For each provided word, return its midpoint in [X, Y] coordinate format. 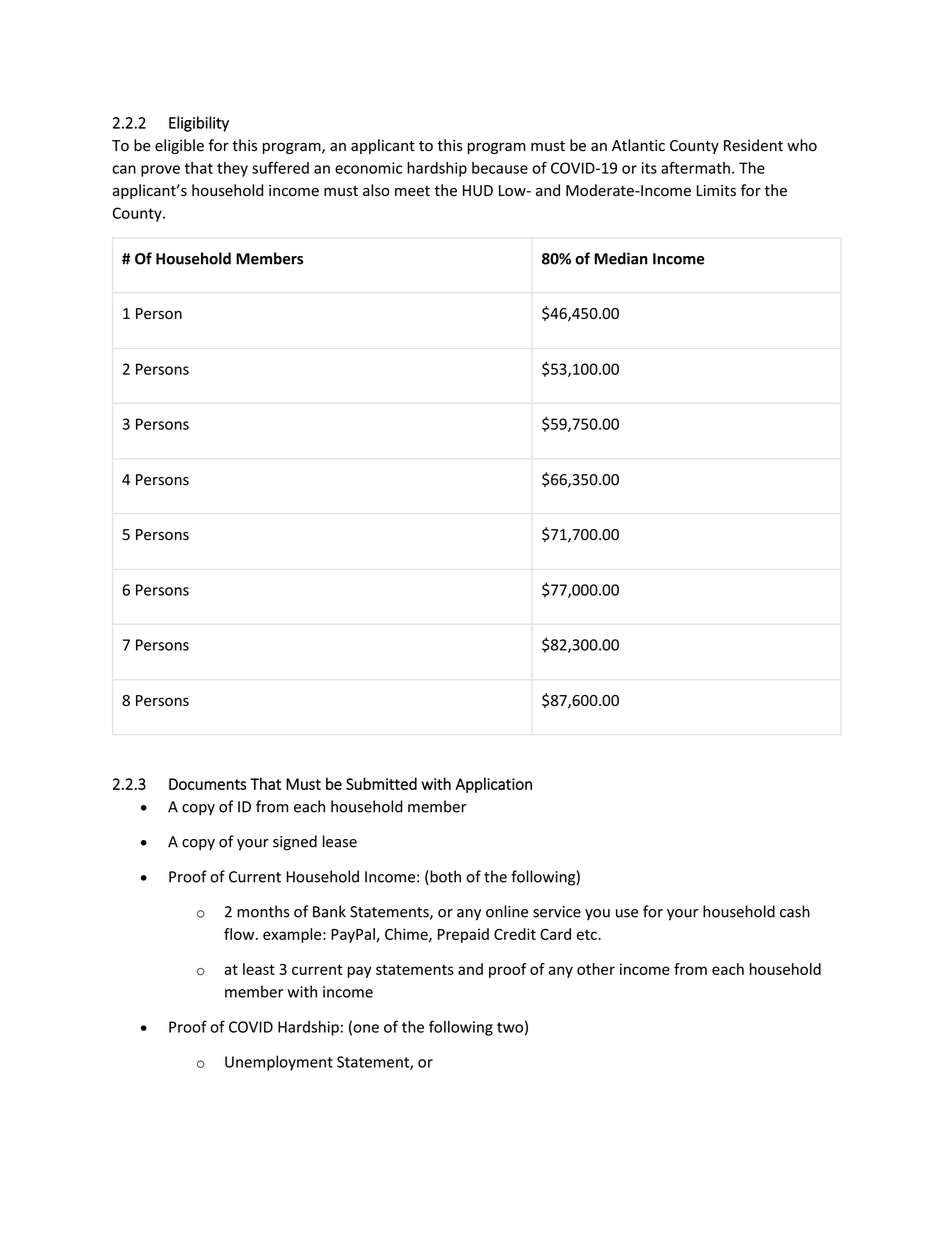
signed [295, 843]
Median [621, 258]
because [500, 168]
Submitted [381, 783]
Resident [753, 145]
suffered [280, 167]
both [444, 877]
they [232, 169]
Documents [207, 784]
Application [493, 785]
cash [795, 911]
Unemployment [279, 1063]
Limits [716, 190]
